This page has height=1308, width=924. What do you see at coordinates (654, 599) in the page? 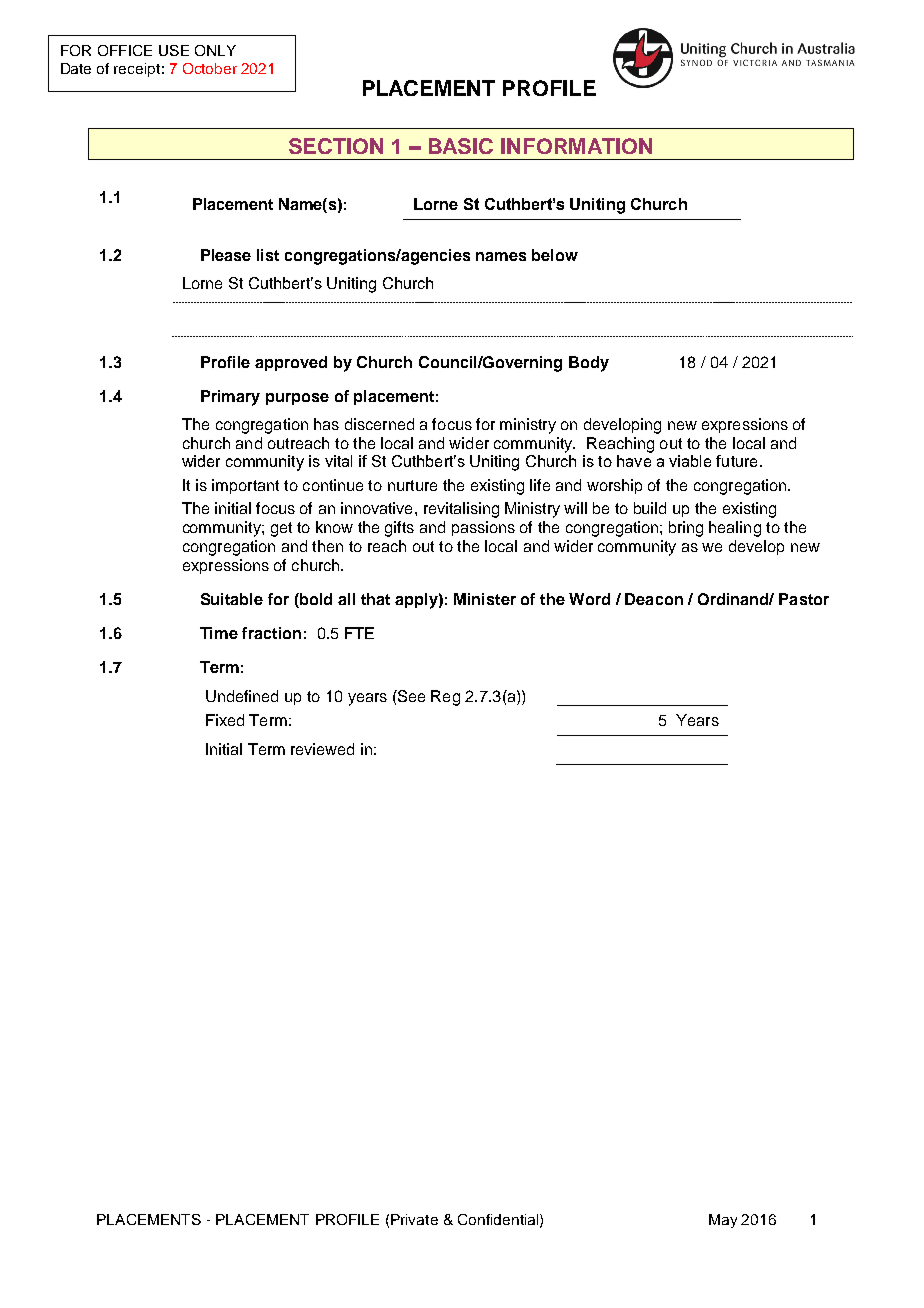
I see `Deacon` at bounding box center [654, 599].
